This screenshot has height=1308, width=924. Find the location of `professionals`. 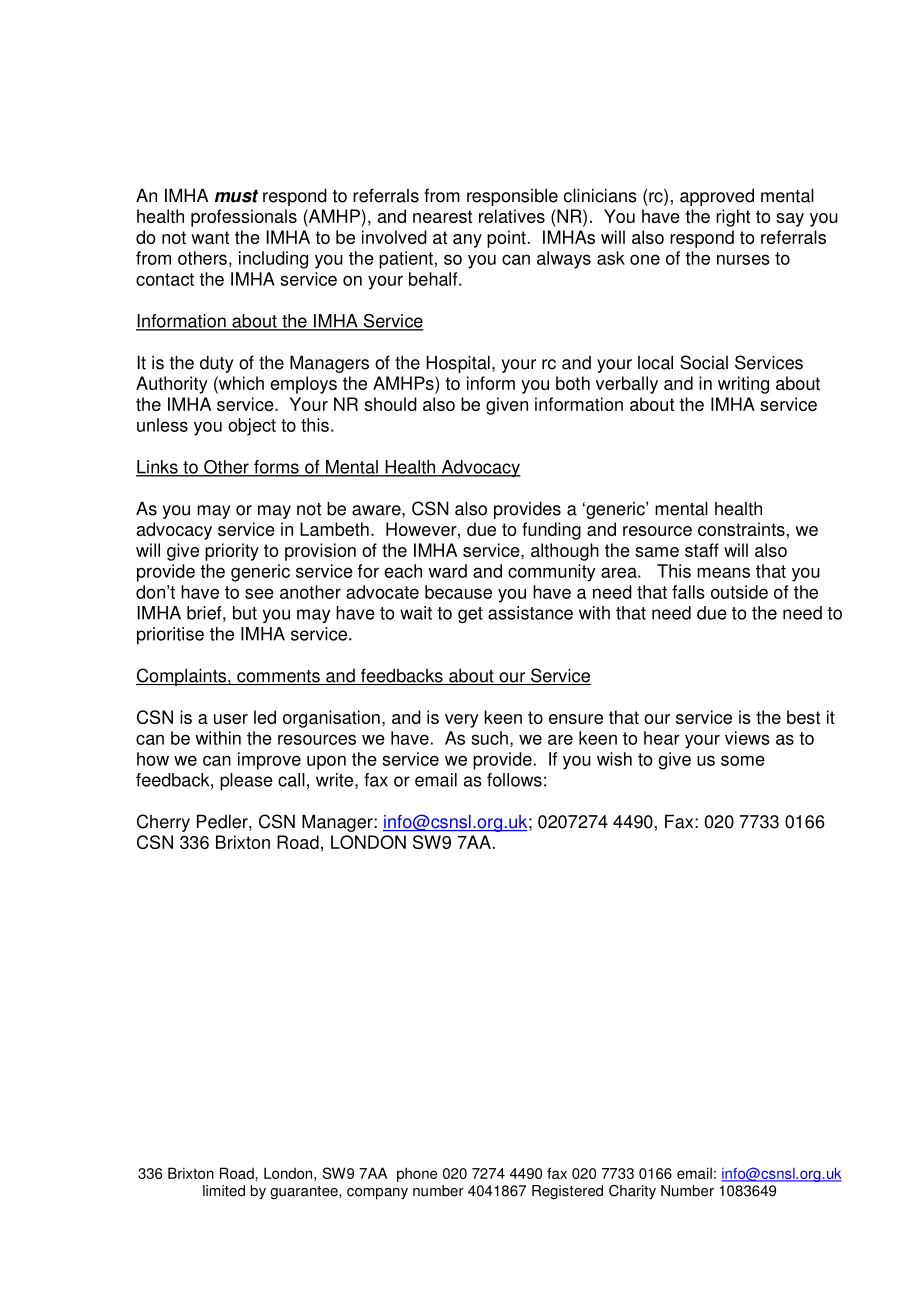

professionals is located at coordinates (244, 218).
